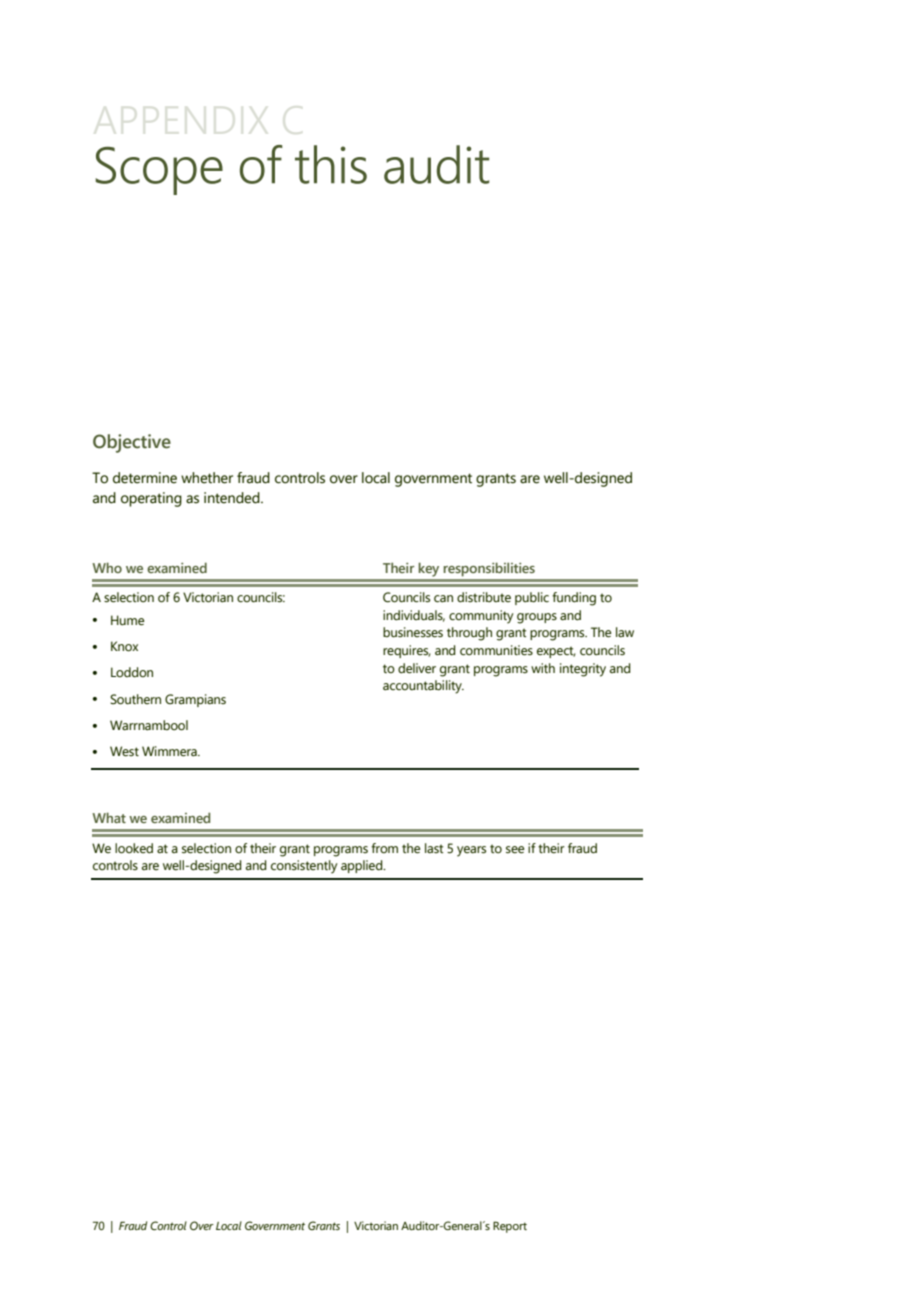 This image has height=1308, width=924. Describe the element at coordinates (159, 171) in the image. I see `Scope` at that location.
